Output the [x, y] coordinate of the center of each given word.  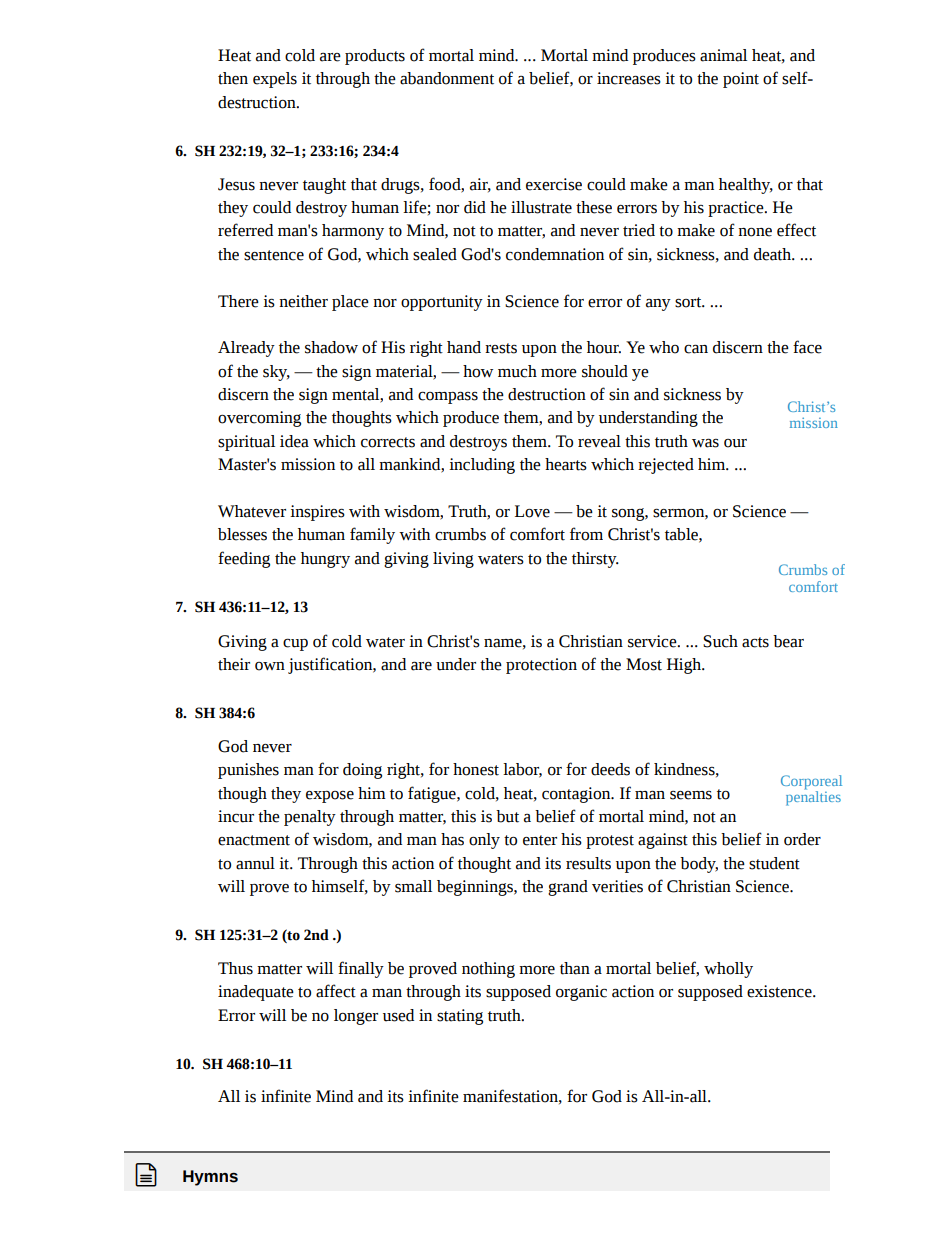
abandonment [447, 78]
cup [295, 645]
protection [541, 666]
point [741, 80]
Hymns [210, 1178]
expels [275, 80]
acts [755, 642]
